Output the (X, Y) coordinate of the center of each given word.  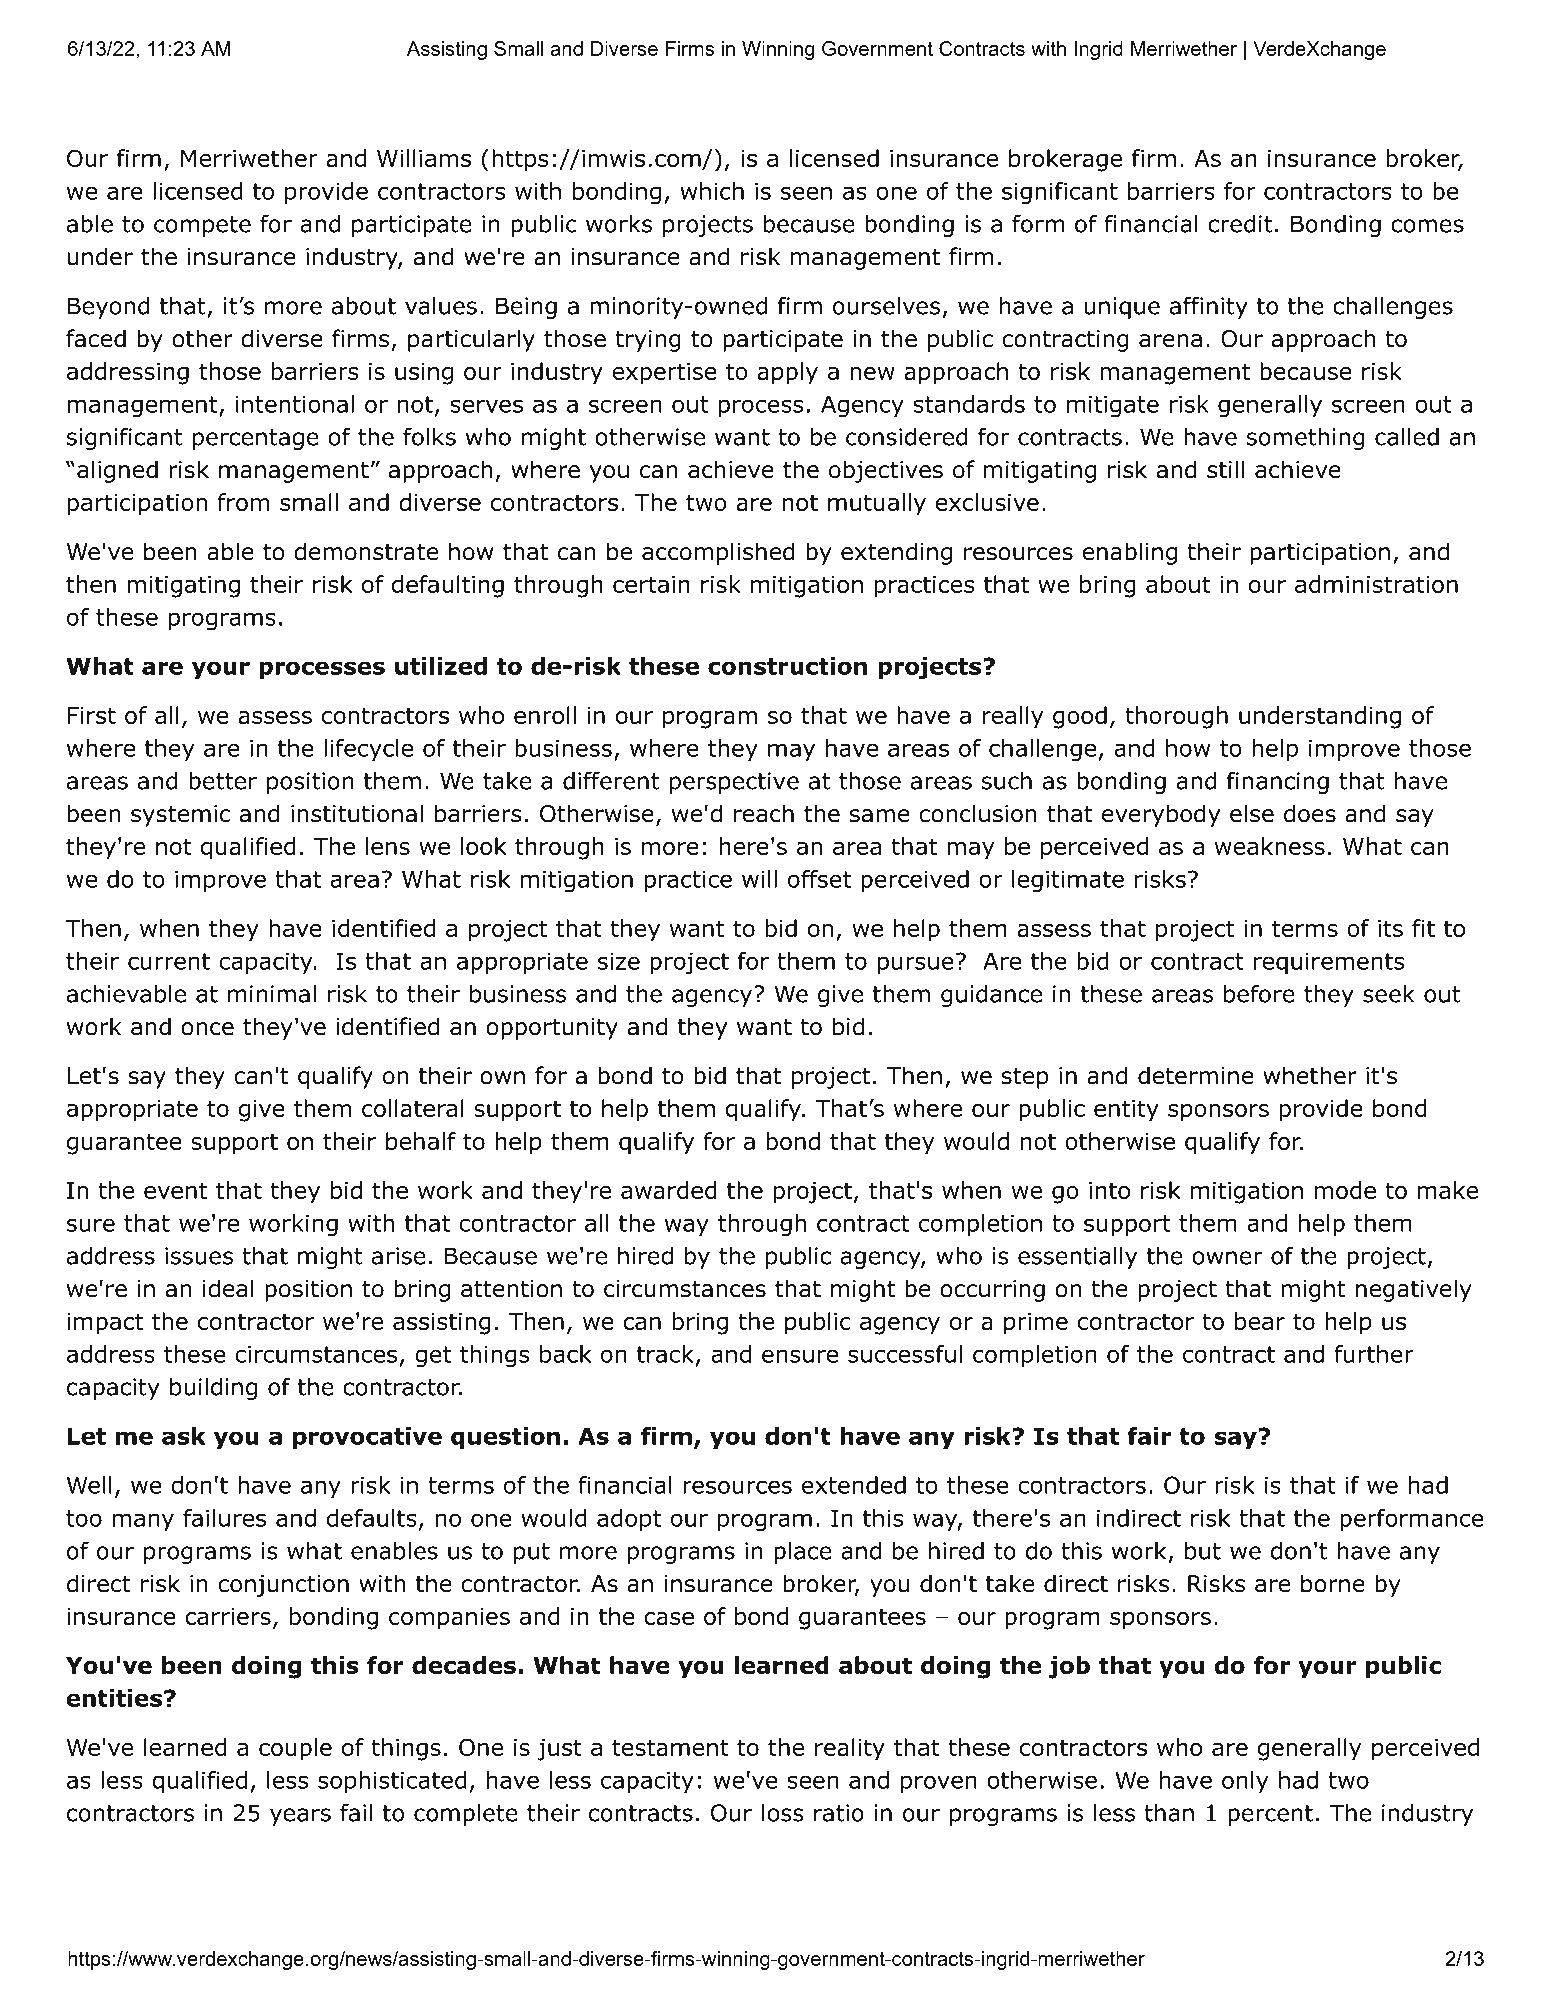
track (665, 1354)
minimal (272, 994)
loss (783, 1813)
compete (202, 226)
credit (1240, 224)
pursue (916, 965)
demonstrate (366, 551)
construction (787, 666)
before (1259, 993)
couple (295, 1749)
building (213, 1389)
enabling (1129, 553)
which (712, 191)
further (1374, 1354)
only (1245, 1782)
